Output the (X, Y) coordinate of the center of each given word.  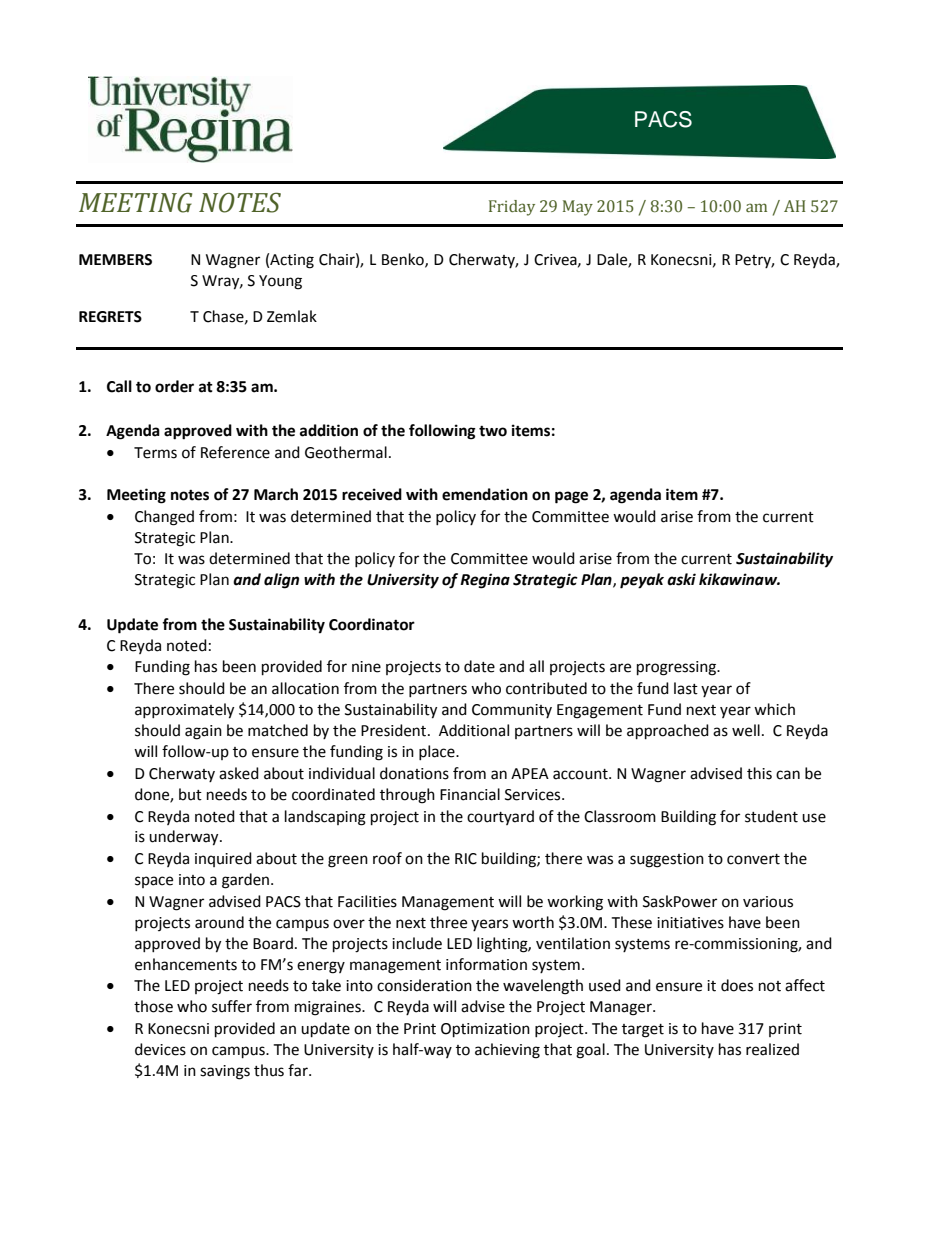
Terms (155, 453)
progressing (677, 668)
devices (160, 1049)
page (571, 497)
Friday (512, 208)
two (493, 431)
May (578, 208)
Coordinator (372, 624)
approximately (184, 711)
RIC (466, 859)
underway (185, 838)
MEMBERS (115, 260)
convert (753, 859)
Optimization (485, 1030)
